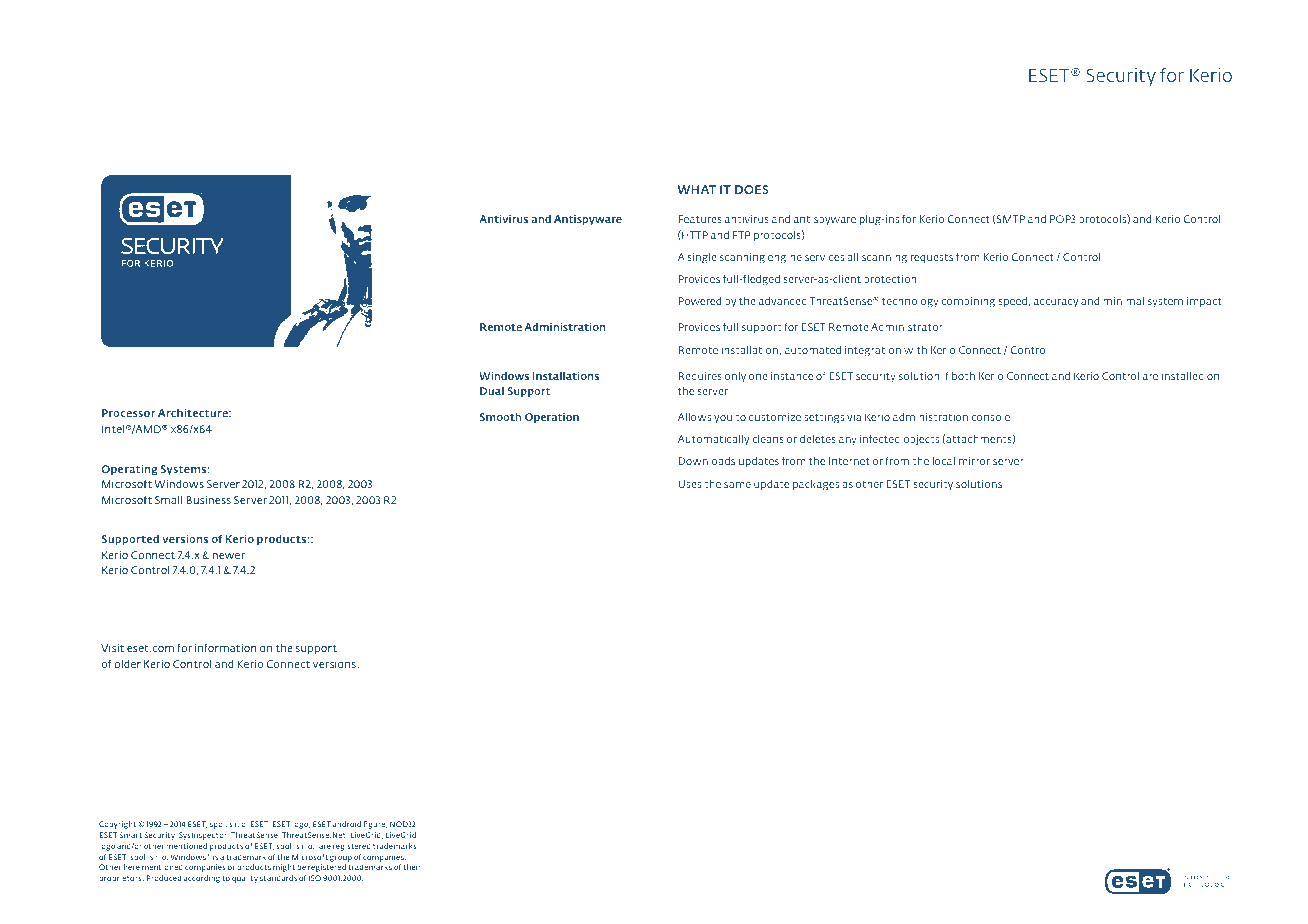  What do you see at coordinates (284, 868) in the screenshot?
I see `might` at bounding box center [284, 868].
